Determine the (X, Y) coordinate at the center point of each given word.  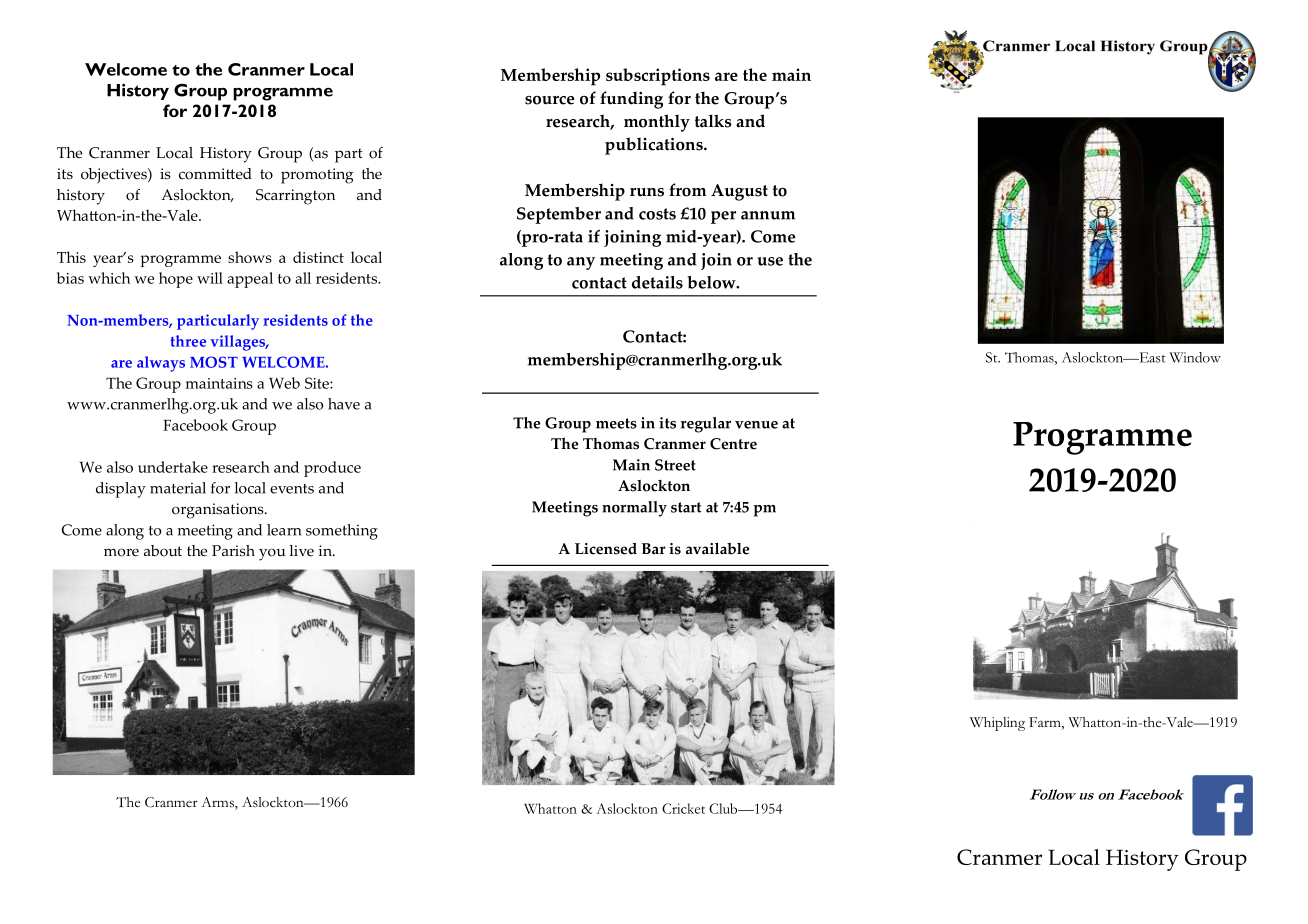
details (657, 282)
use (770, 261)
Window (1195, 357)
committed (215, 174)
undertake (173, 467)
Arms (218, 803)
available (717, 549)
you (272, 554)
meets (616, 423)
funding (631, 100)
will (210, 278)
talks (713, 121)
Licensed (606, 549)
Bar (654, 548)
